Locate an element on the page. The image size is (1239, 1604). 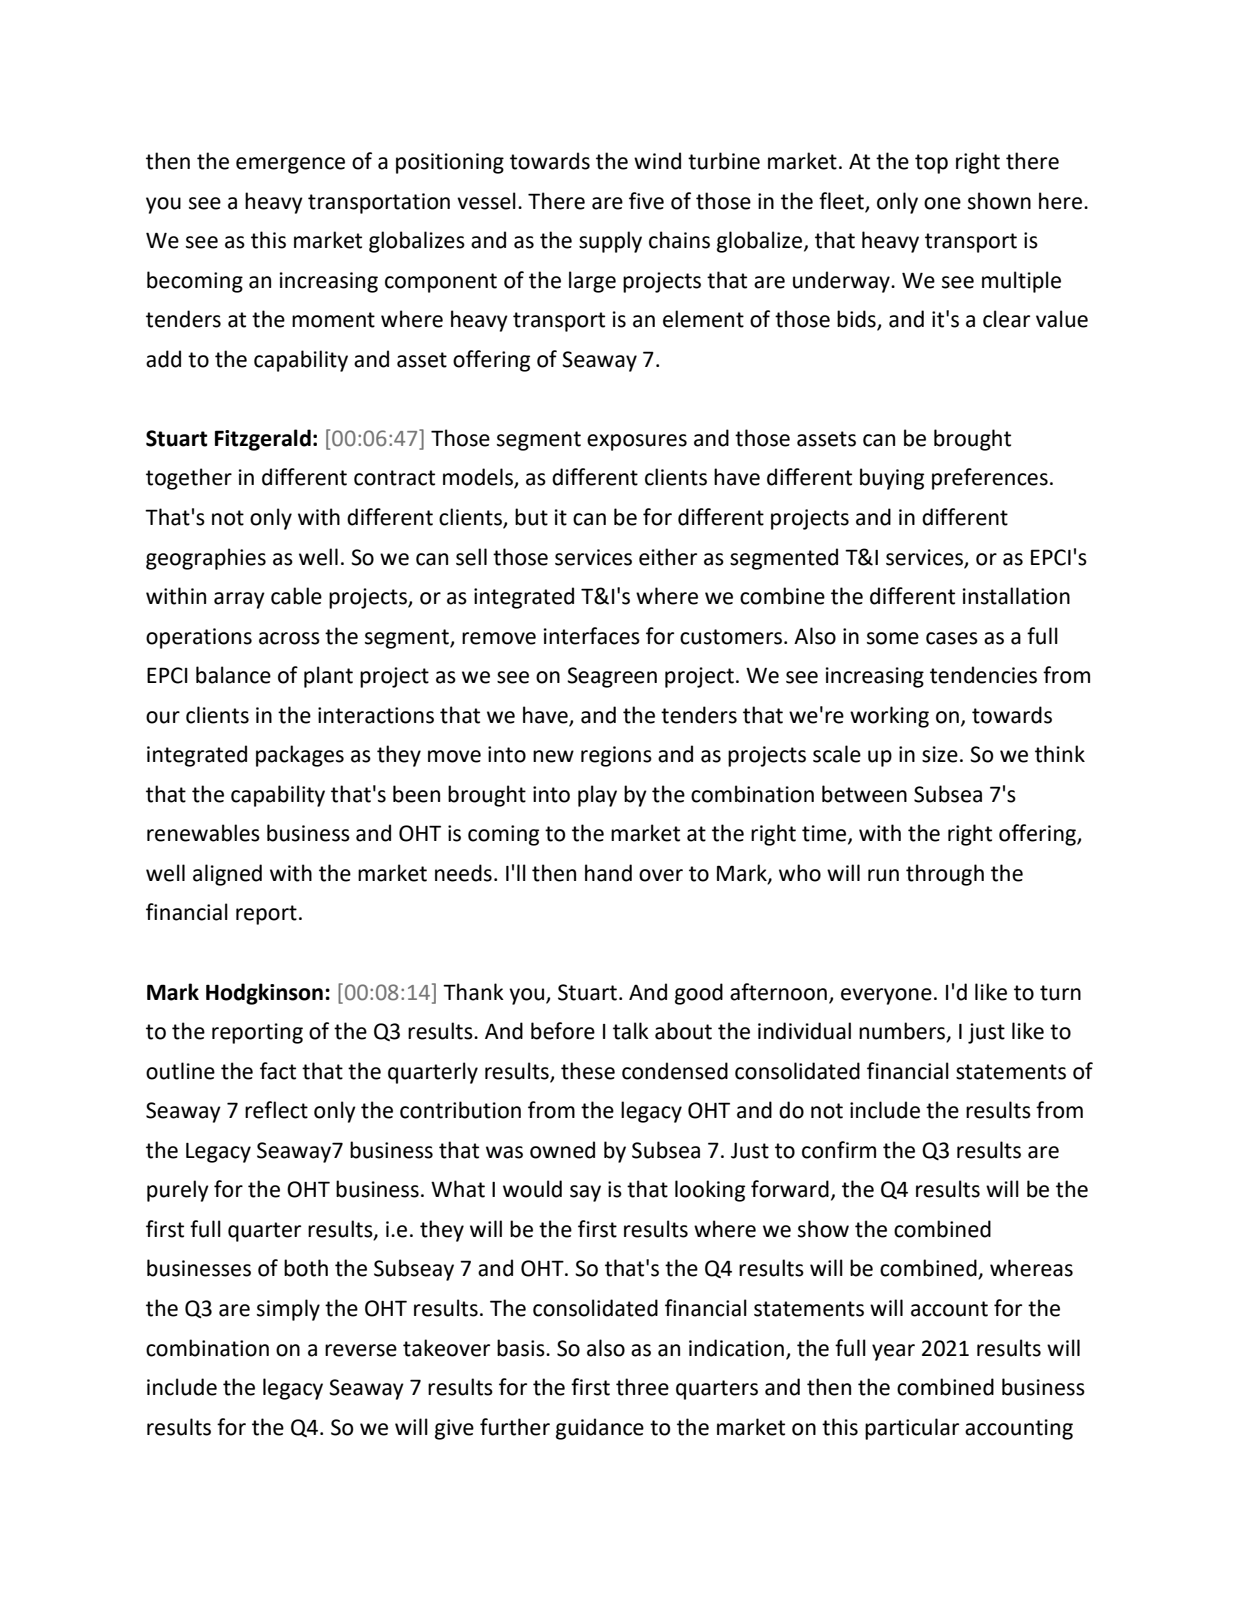
reverse is located at coordinates (361, 1350).
